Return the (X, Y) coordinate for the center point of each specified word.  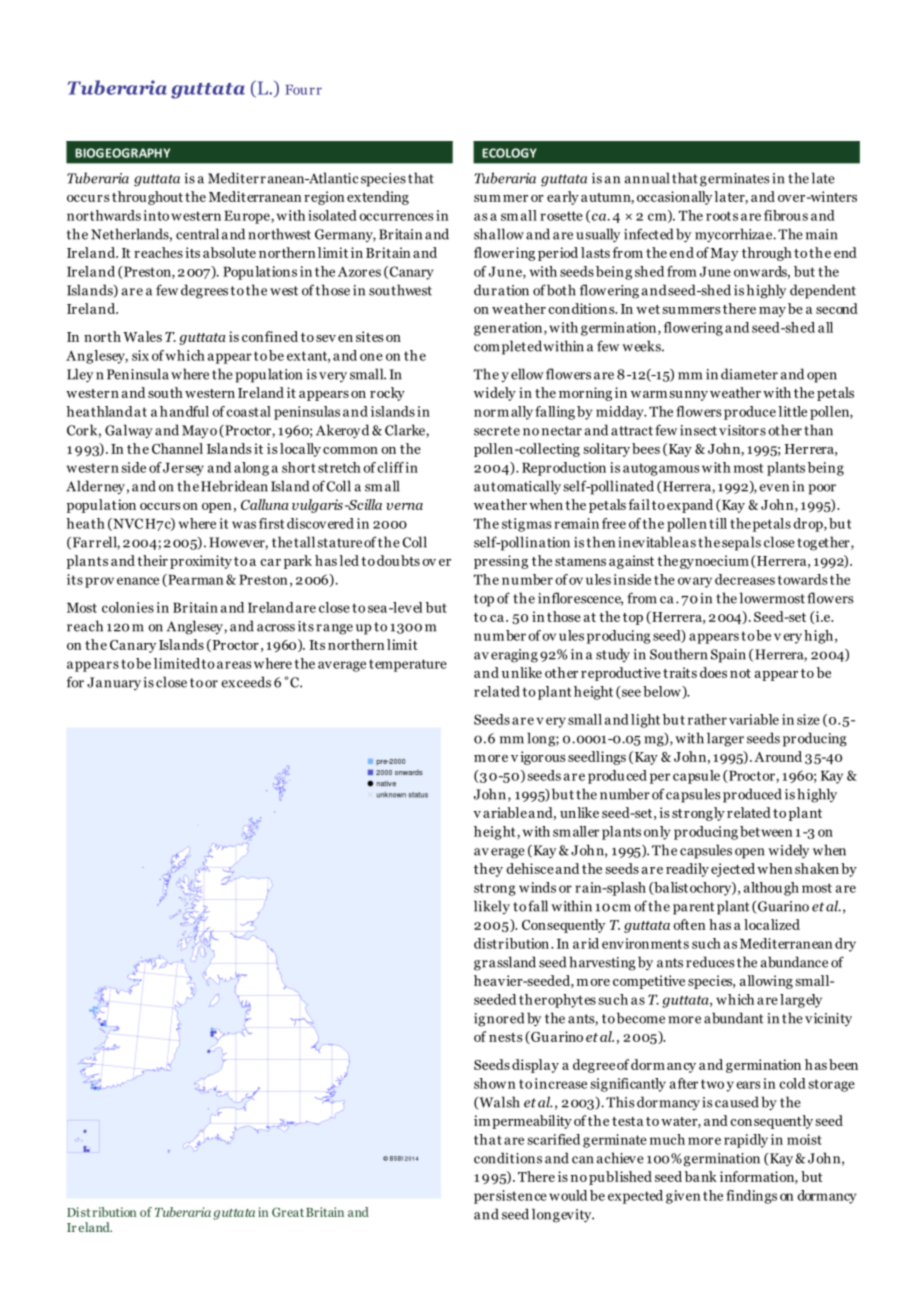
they (488, 870)
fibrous (786, 215)
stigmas (527, 525)
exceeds (246, 682)
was (244, 525)
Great (288, 1212)
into (156, 215)
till (718, 523)
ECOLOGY (509, 153)
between (766, 831)
